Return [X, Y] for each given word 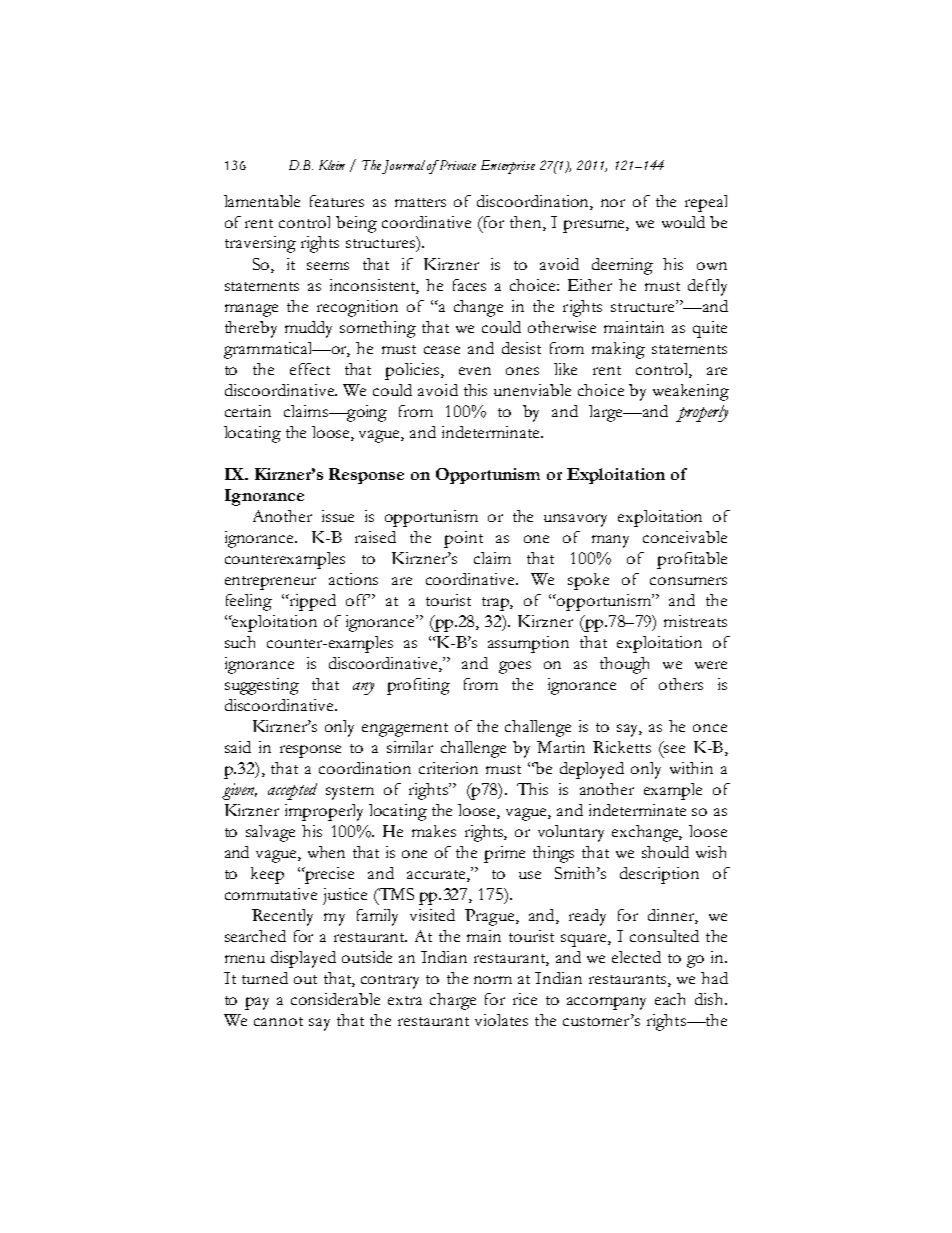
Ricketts [622, 747]
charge [453, 1001]
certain [248, 411]
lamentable [262, 201]
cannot [278, 1021]
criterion [448, 768]
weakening [691, 392]
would [683, 222]
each [670, 999]
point [463, 539]
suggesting [262, 686]
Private [457, 165]
